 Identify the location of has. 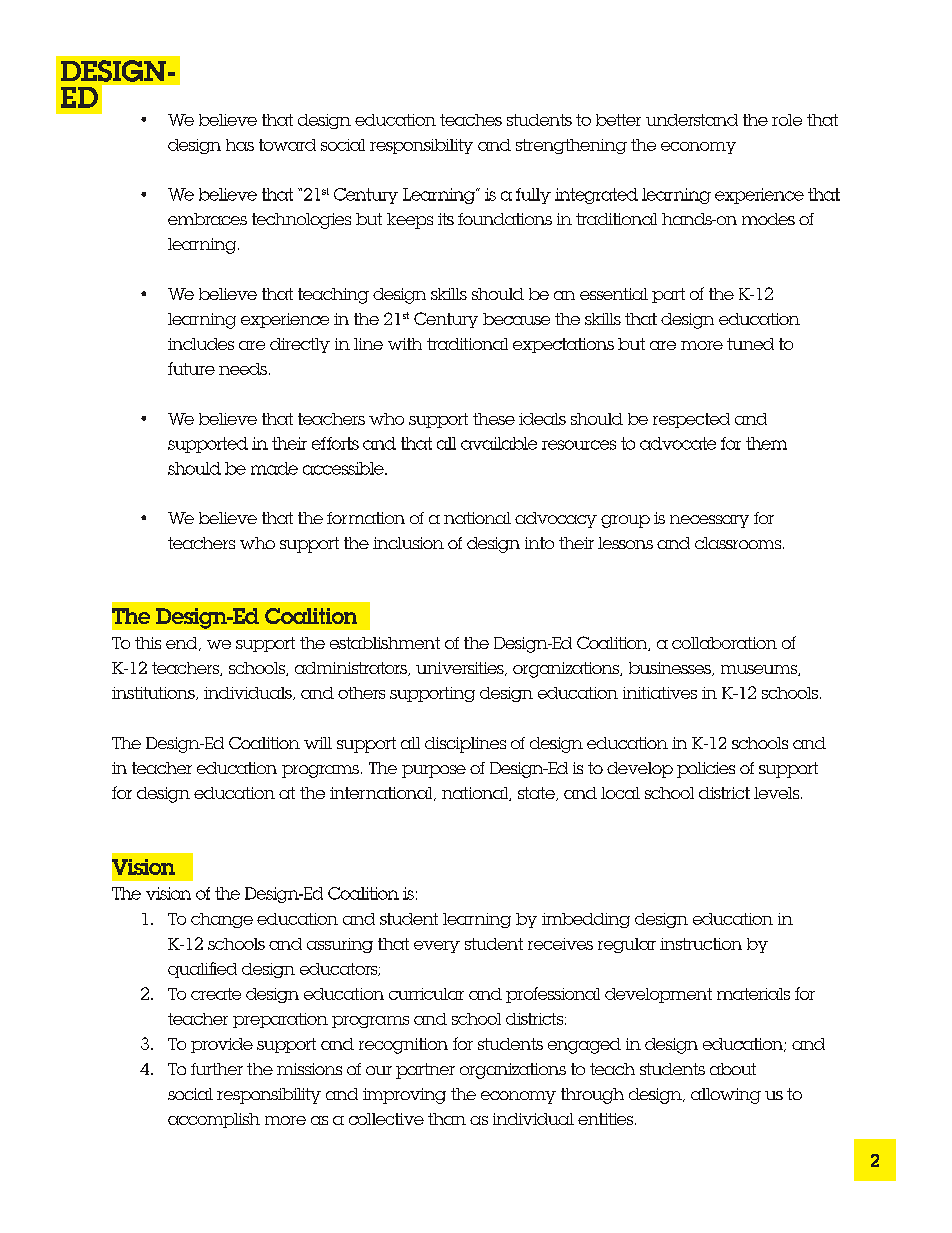
(240, 145).
